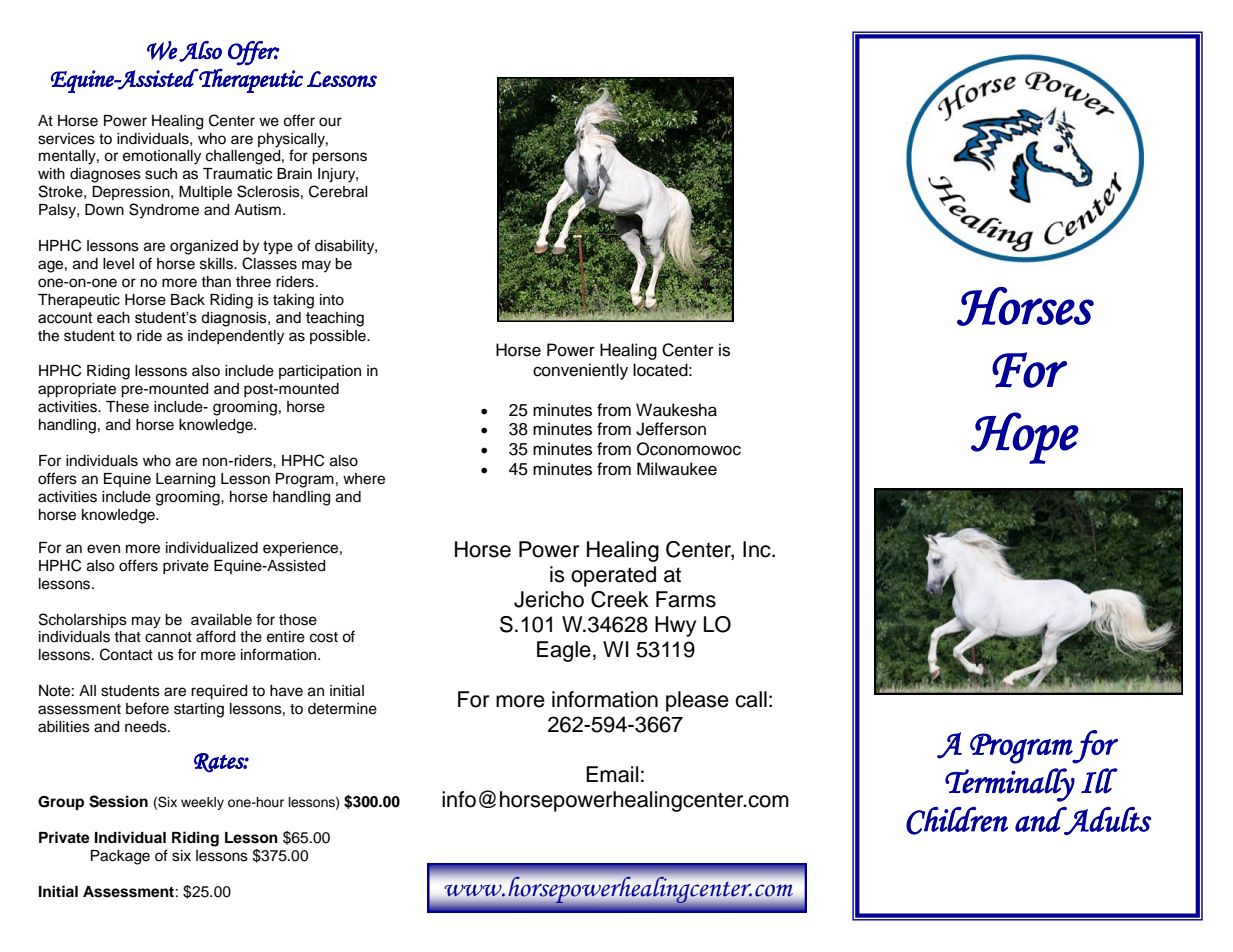 The height and width of the page is (952, 1233). I want to click on Cerebral, so click(338, 191).
